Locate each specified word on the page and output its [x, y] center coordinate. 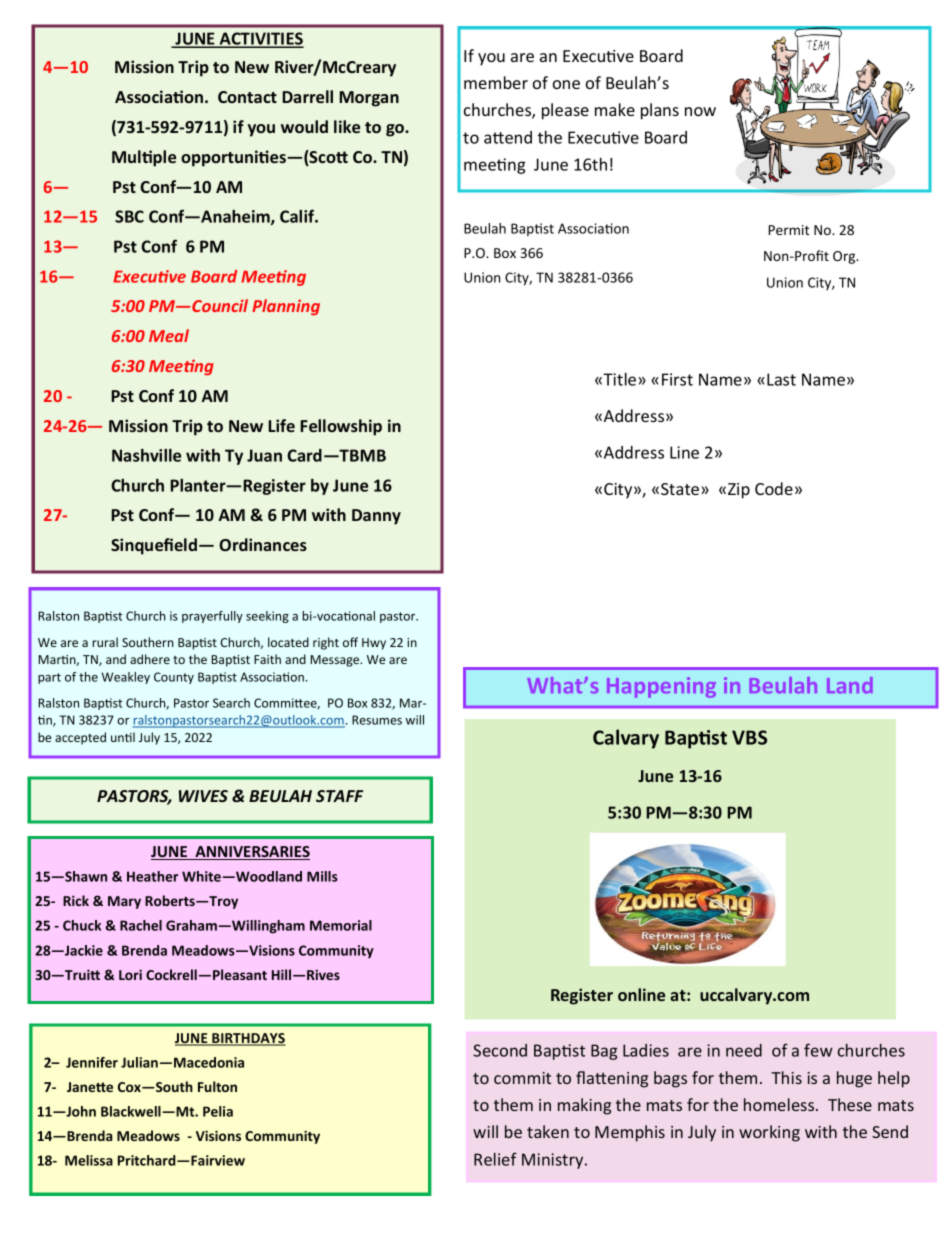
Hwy [374, 644]
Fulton [217, 1086]
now [700, 111]
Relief [495, 1159]
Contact [247, 97]
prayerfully [212, 617]
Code [774, 488]
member [496, 82]
